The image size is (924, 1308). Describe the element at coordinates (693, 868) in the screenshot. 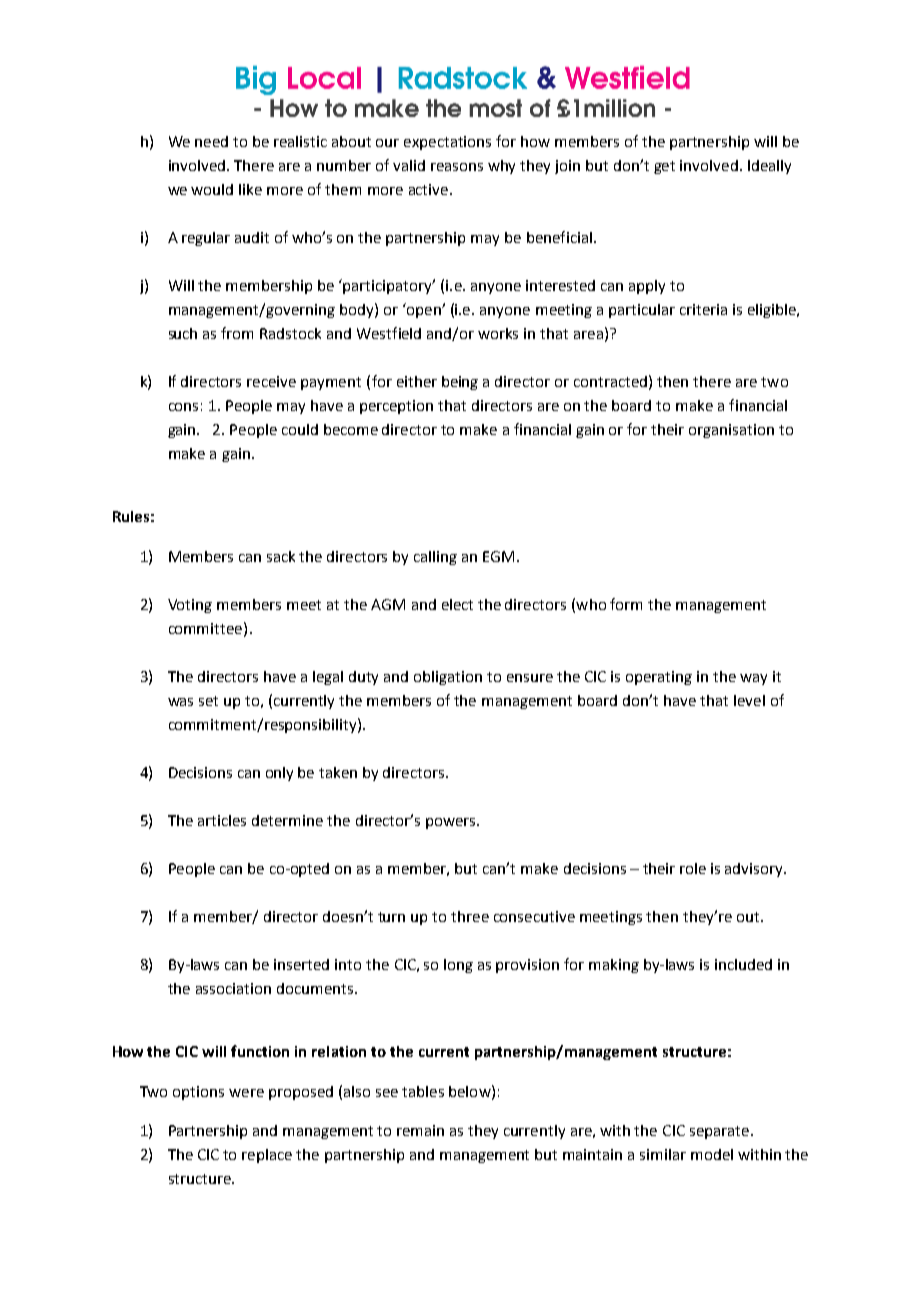

I see `role` at that location.
